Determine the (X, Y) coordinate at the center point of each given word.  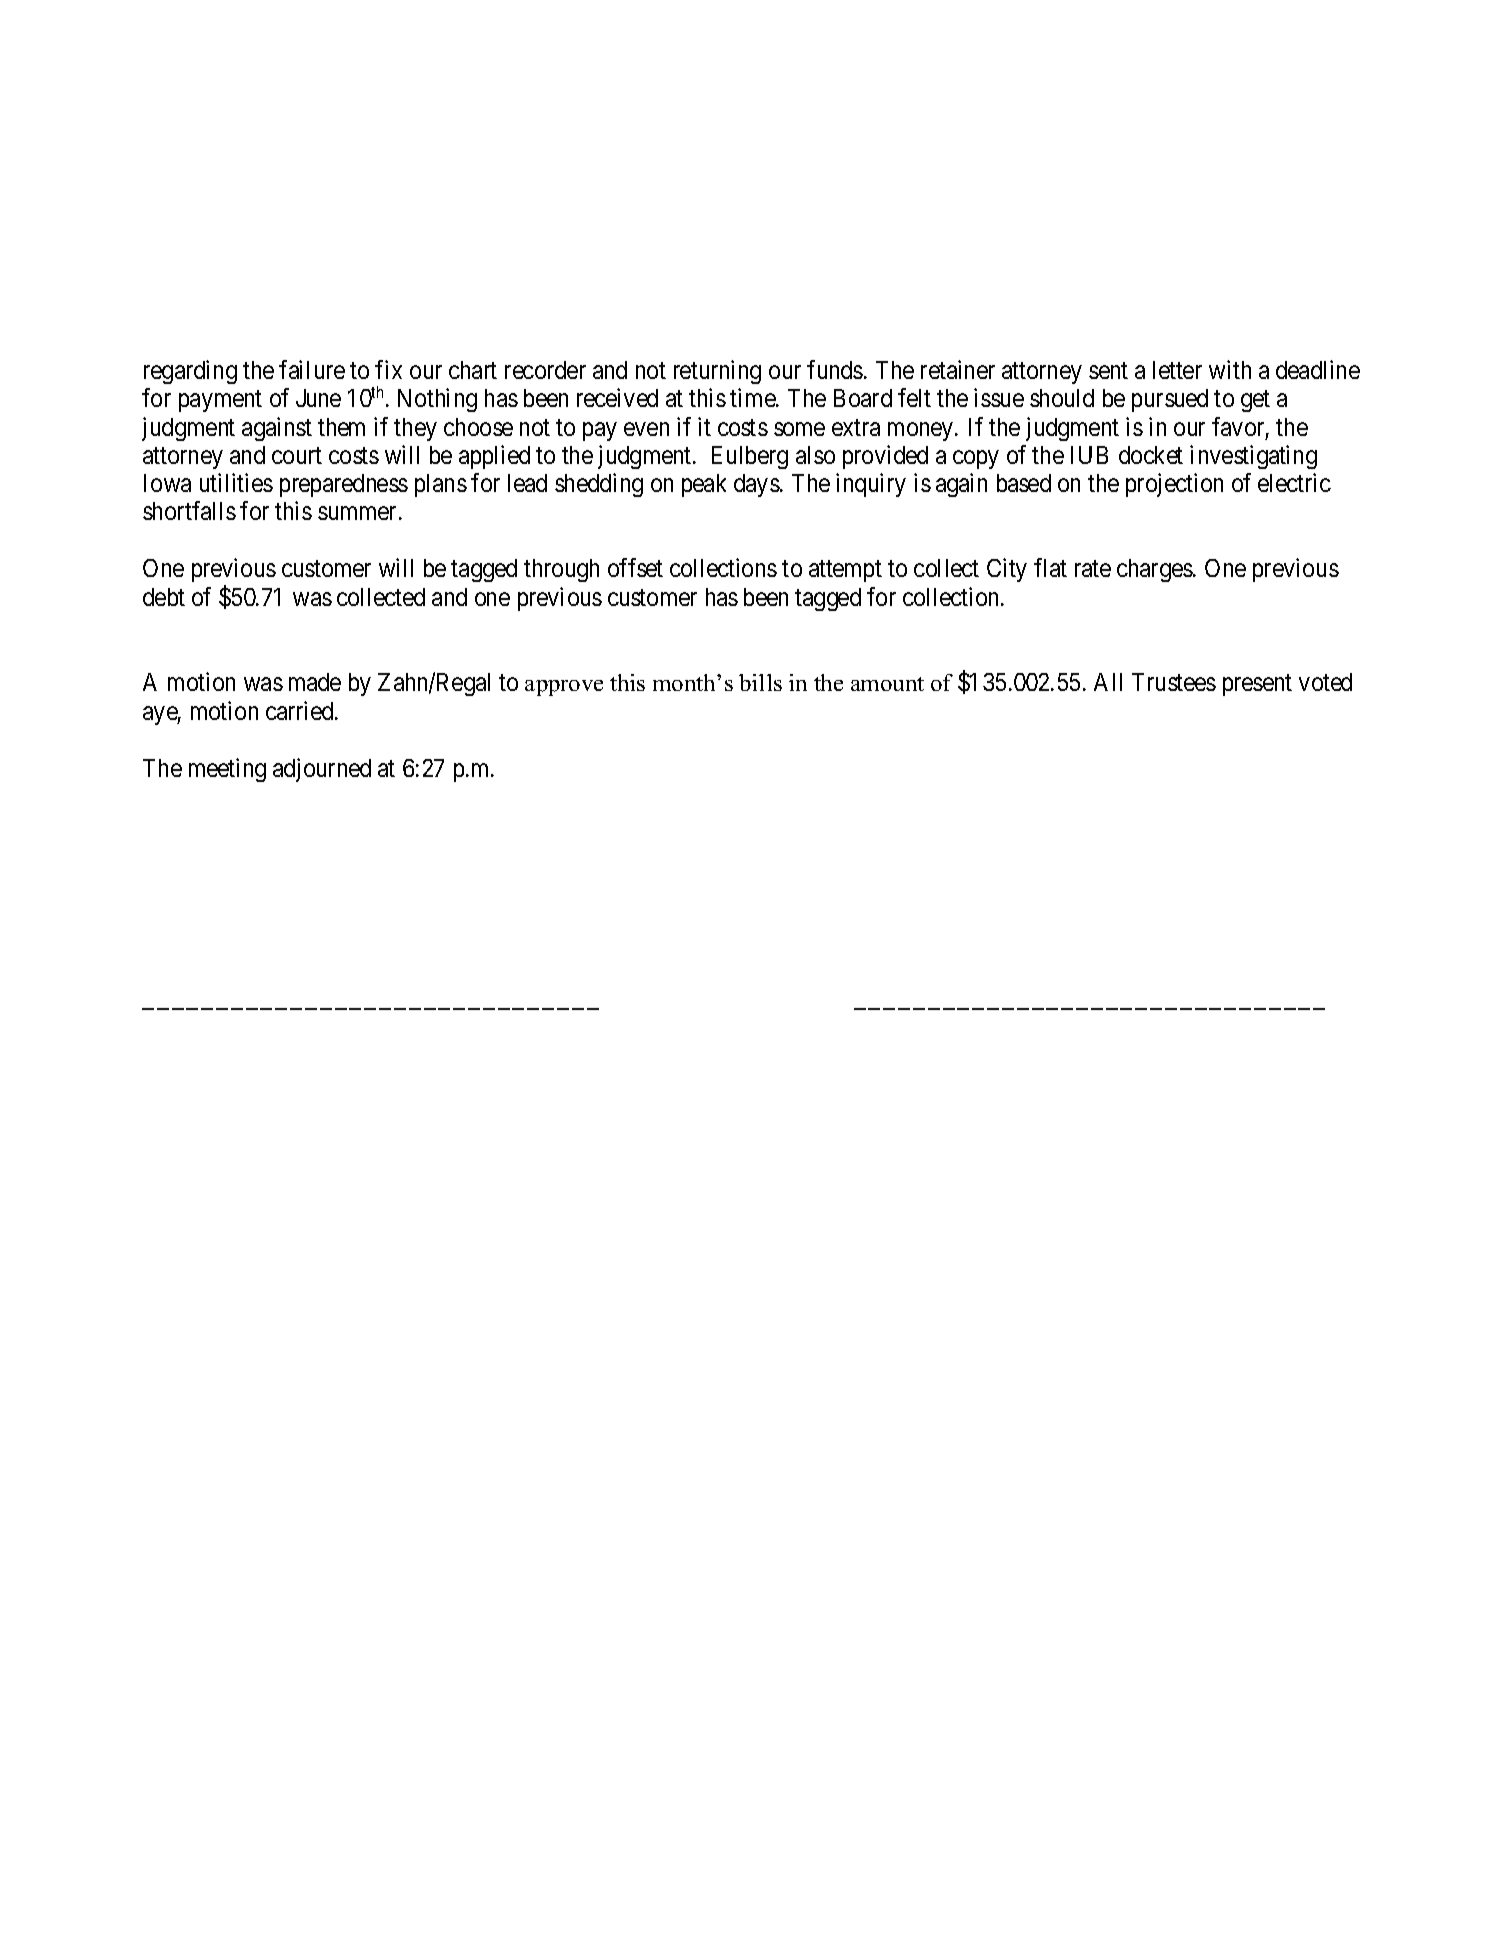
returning (717, 372)
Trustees (1174, 682)
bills (760, 682)
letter (1177, 370)
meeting (227, 770)
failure (312, 369)
